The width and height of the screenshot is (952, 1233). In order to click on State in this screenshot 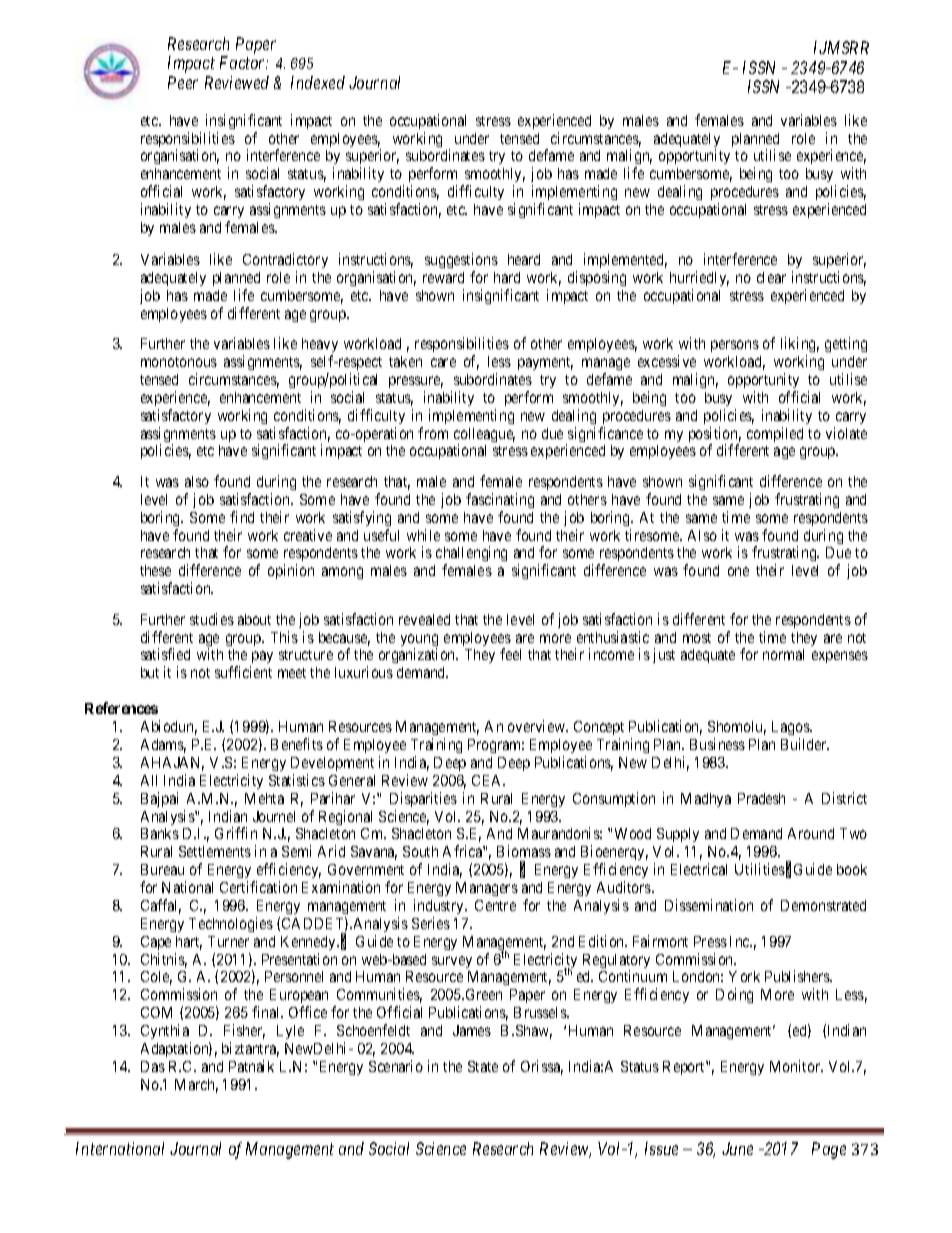, I will do `click(483, 1066)`.
